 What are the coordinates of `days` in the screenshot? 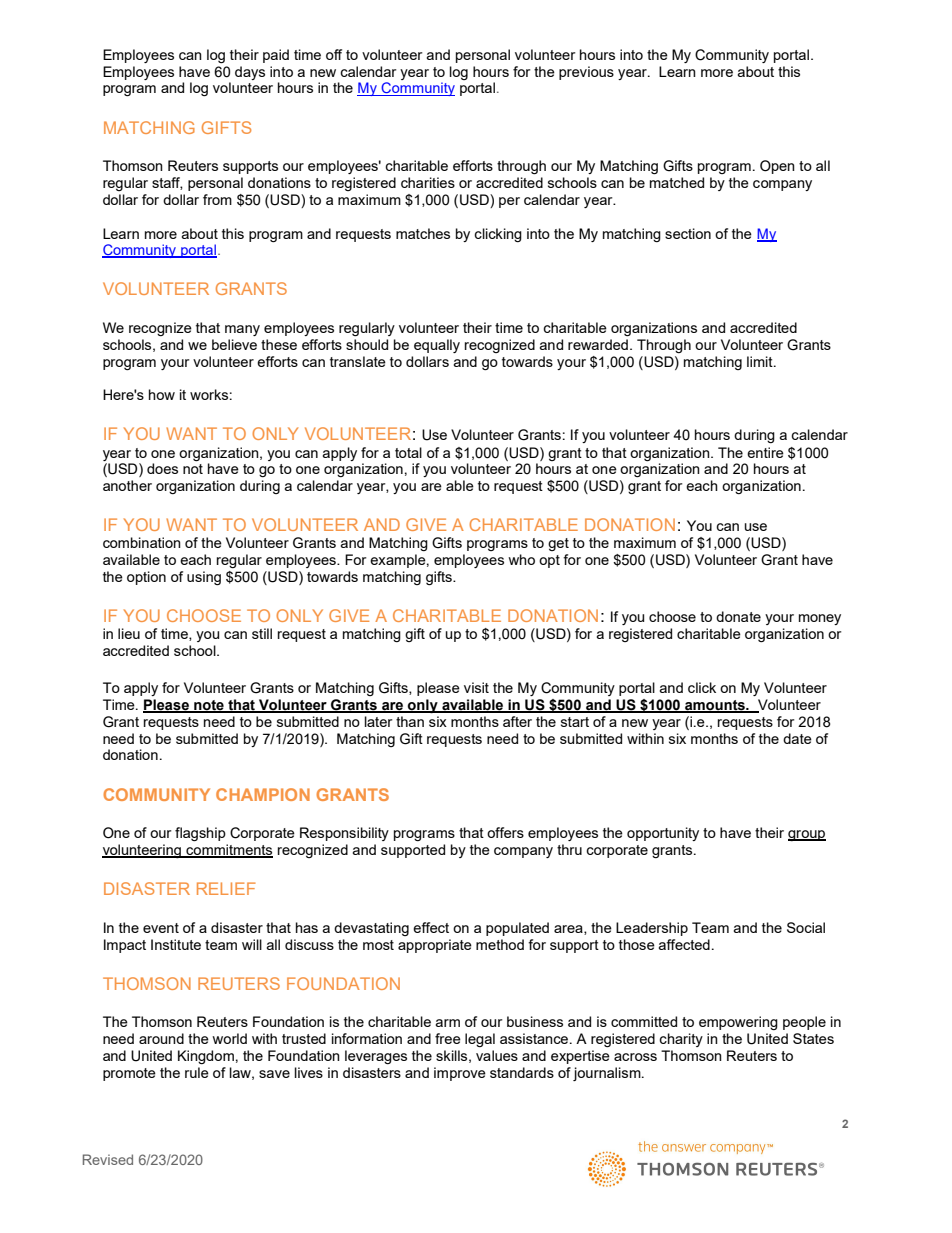 It's located at (250, 73).
